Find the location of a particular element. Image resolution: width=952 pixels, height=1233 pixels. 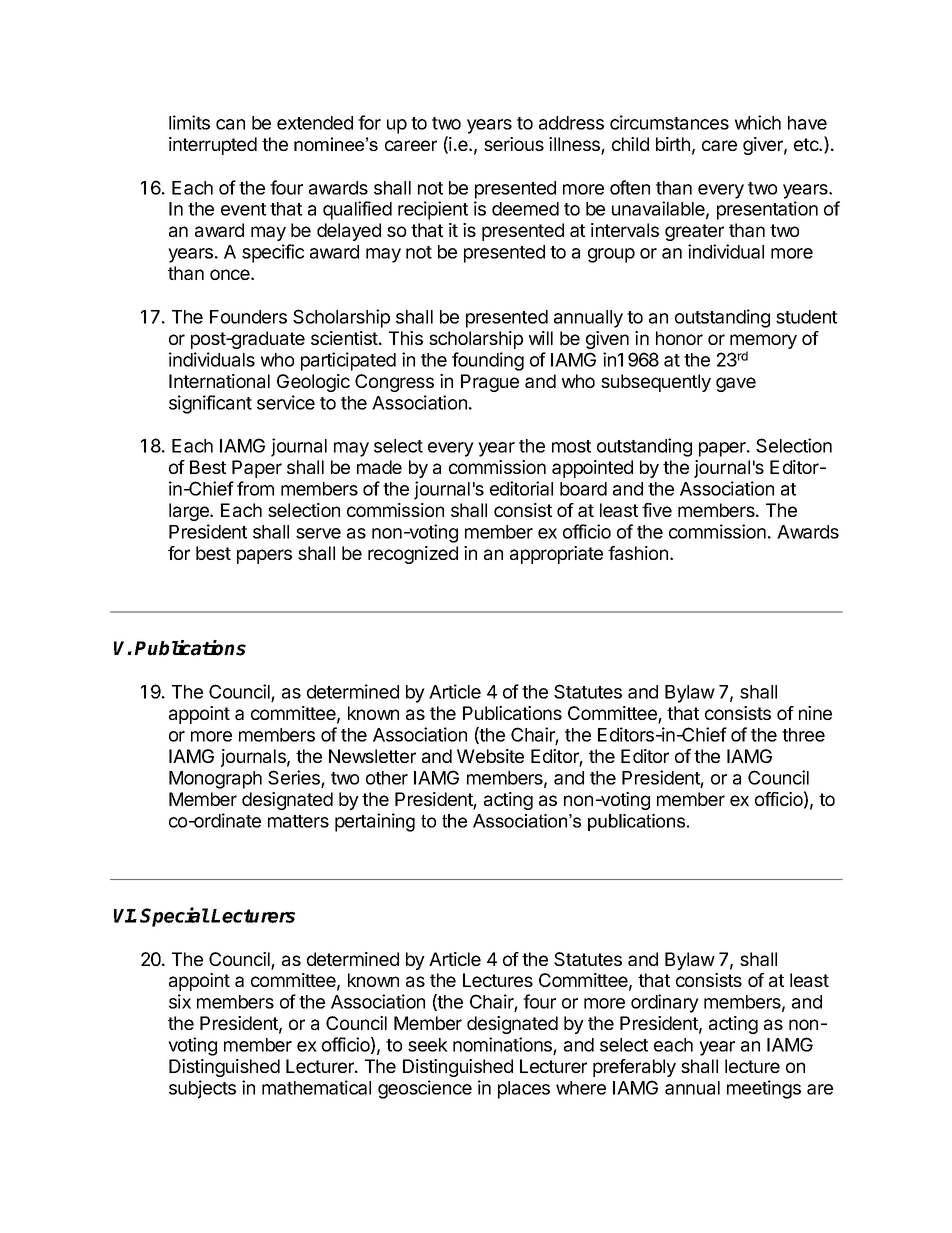

subjects is located at coordinates (202, 1089).
